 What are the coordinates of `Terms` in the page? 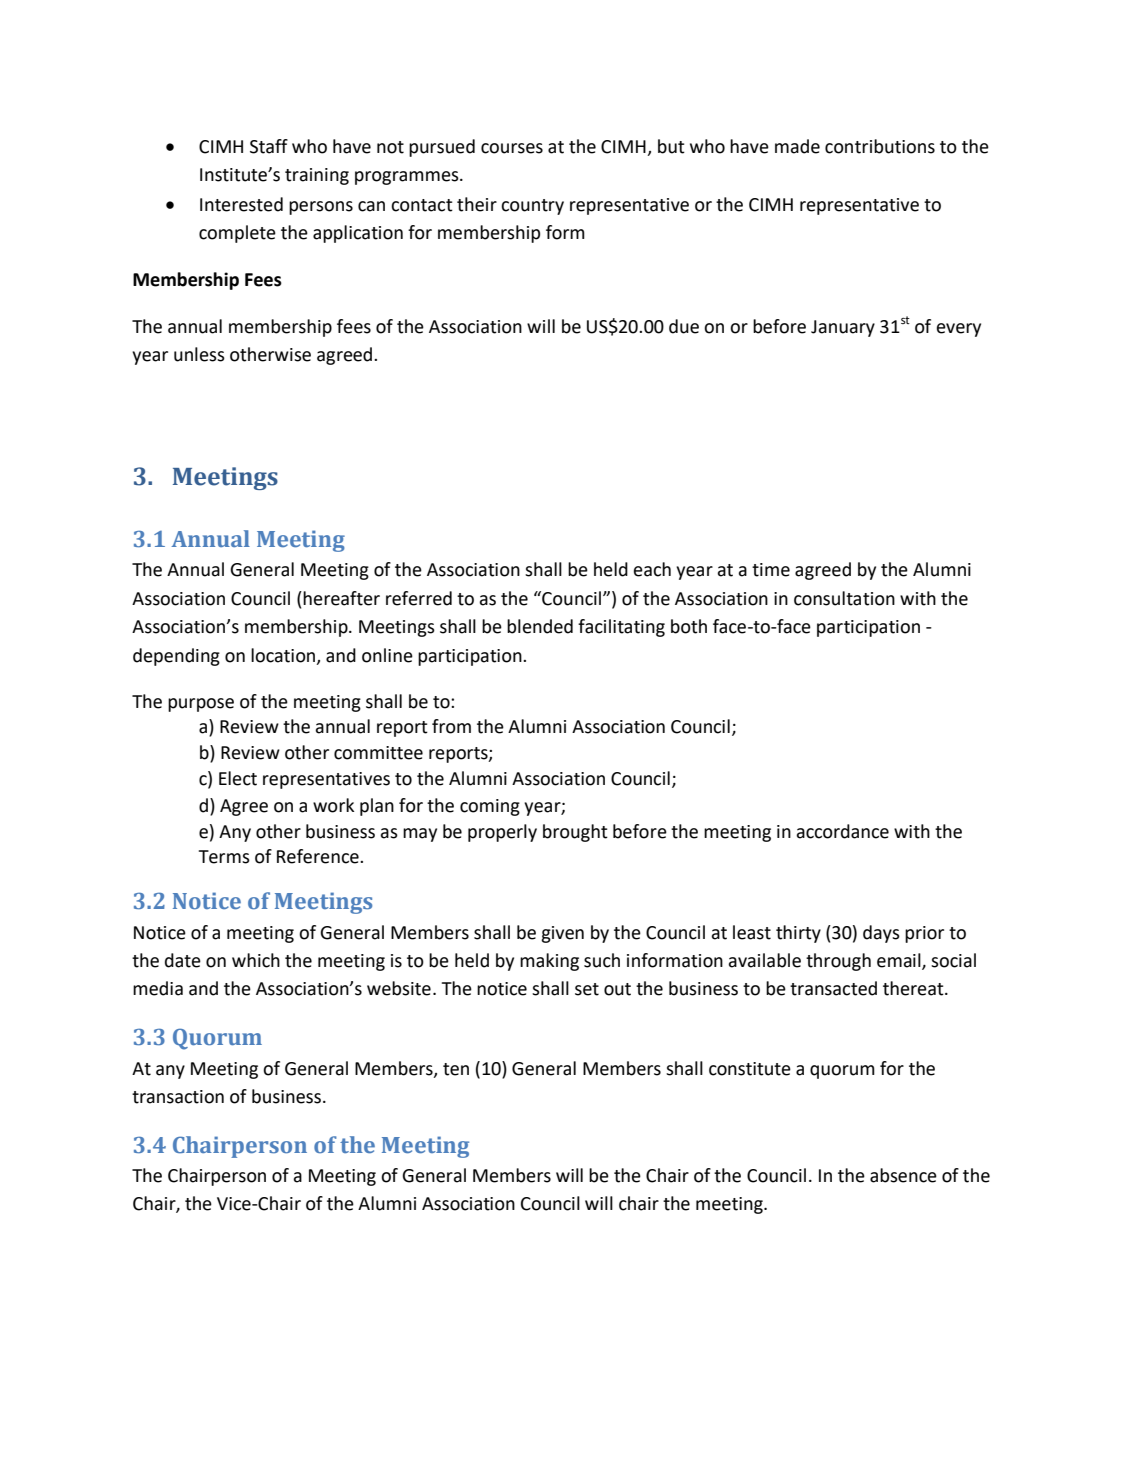 It's located at (224, 857).
